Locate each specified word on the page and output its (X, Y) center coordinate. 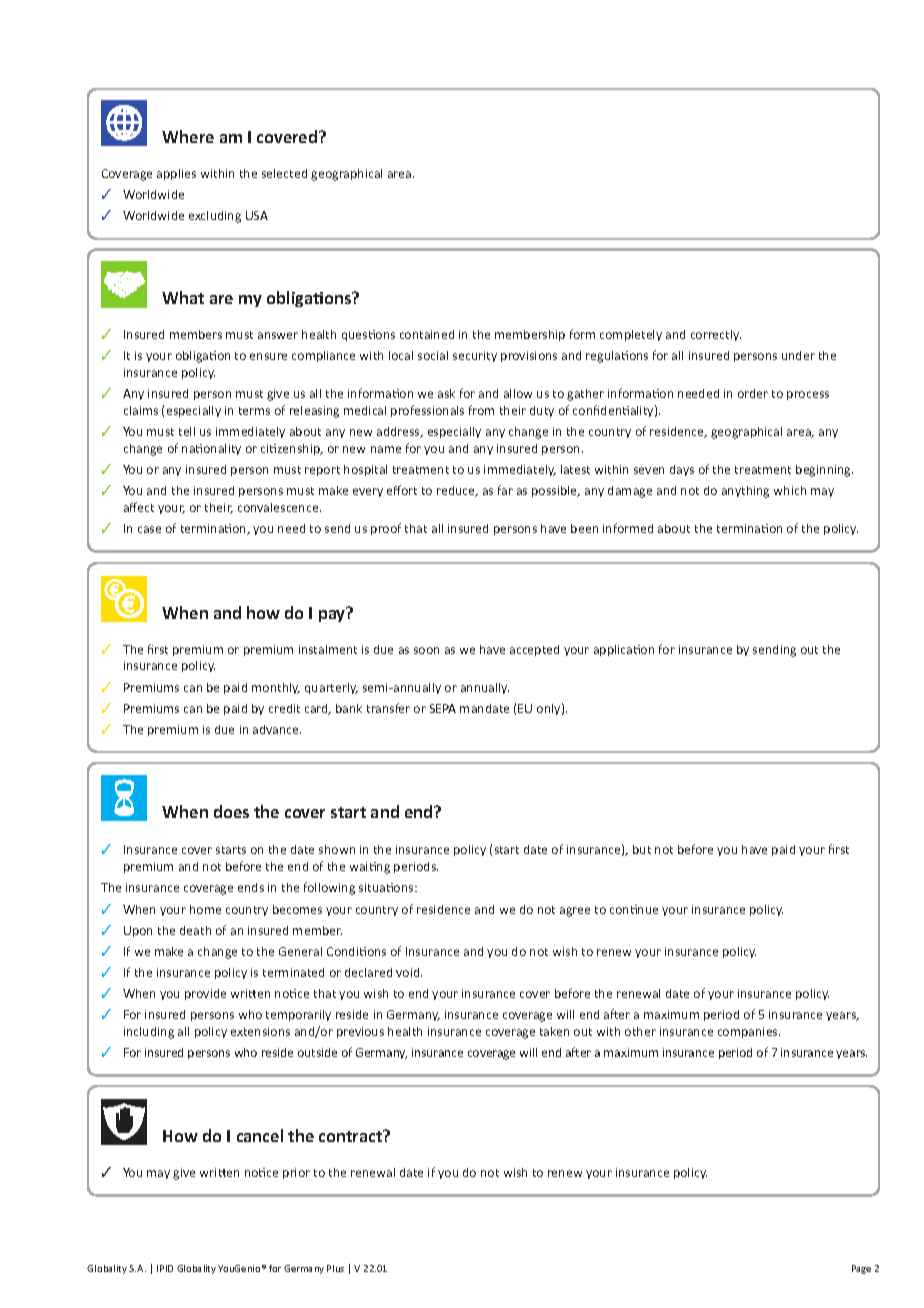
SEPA (443, 708)
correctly (716, 335)
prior (296, 1173)
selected (284, 173)
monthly (276, 688)
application (624, 650)
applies (176, 174)
